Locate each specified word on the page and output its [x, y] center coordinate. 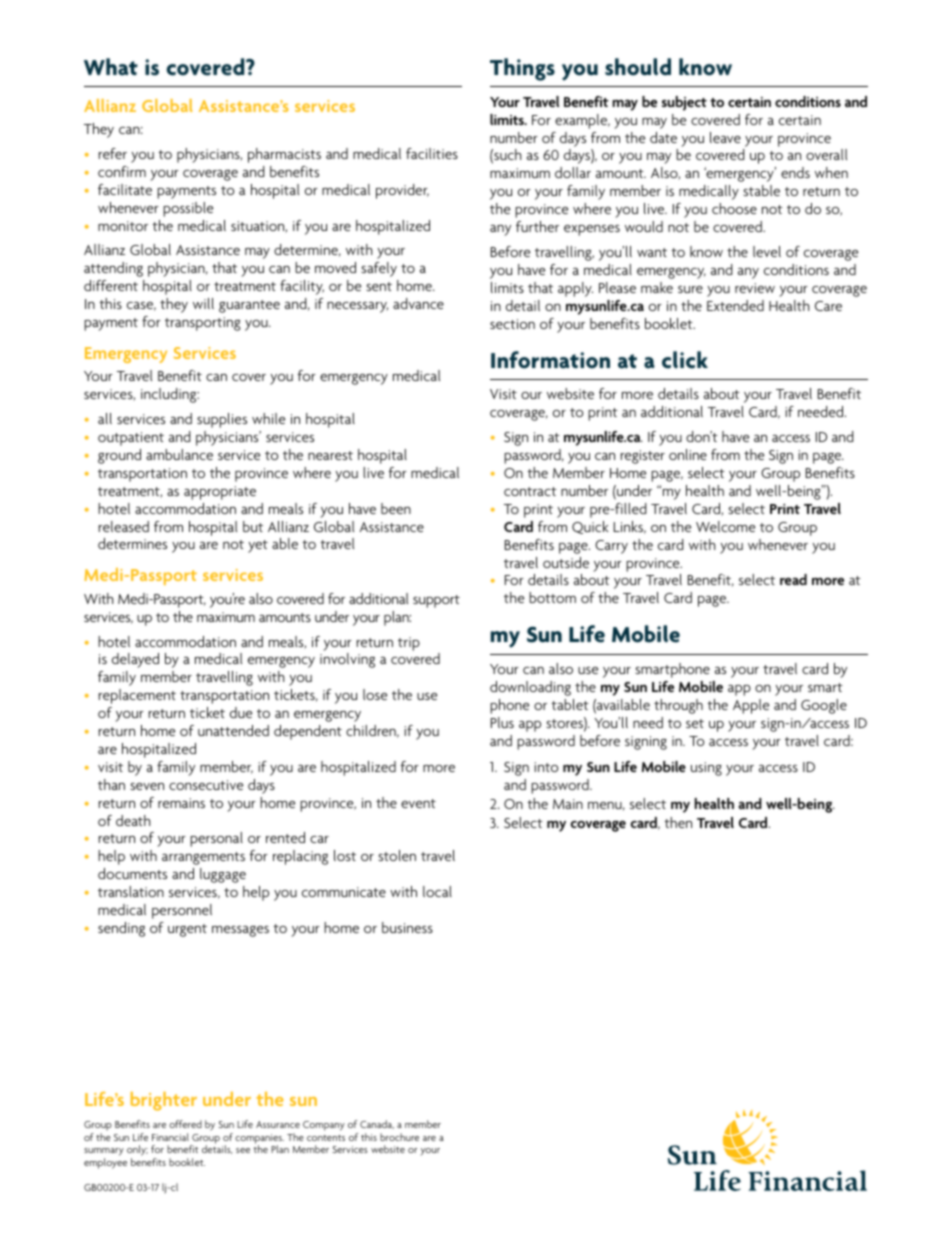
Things [522, 69]
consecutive [206, 785]
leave [725, 137]
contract [530, 491]
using [706, 769]
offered [185, 1124]
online [688, 454]
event [418, 803]
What [111, 67]
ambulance [179, 454]
